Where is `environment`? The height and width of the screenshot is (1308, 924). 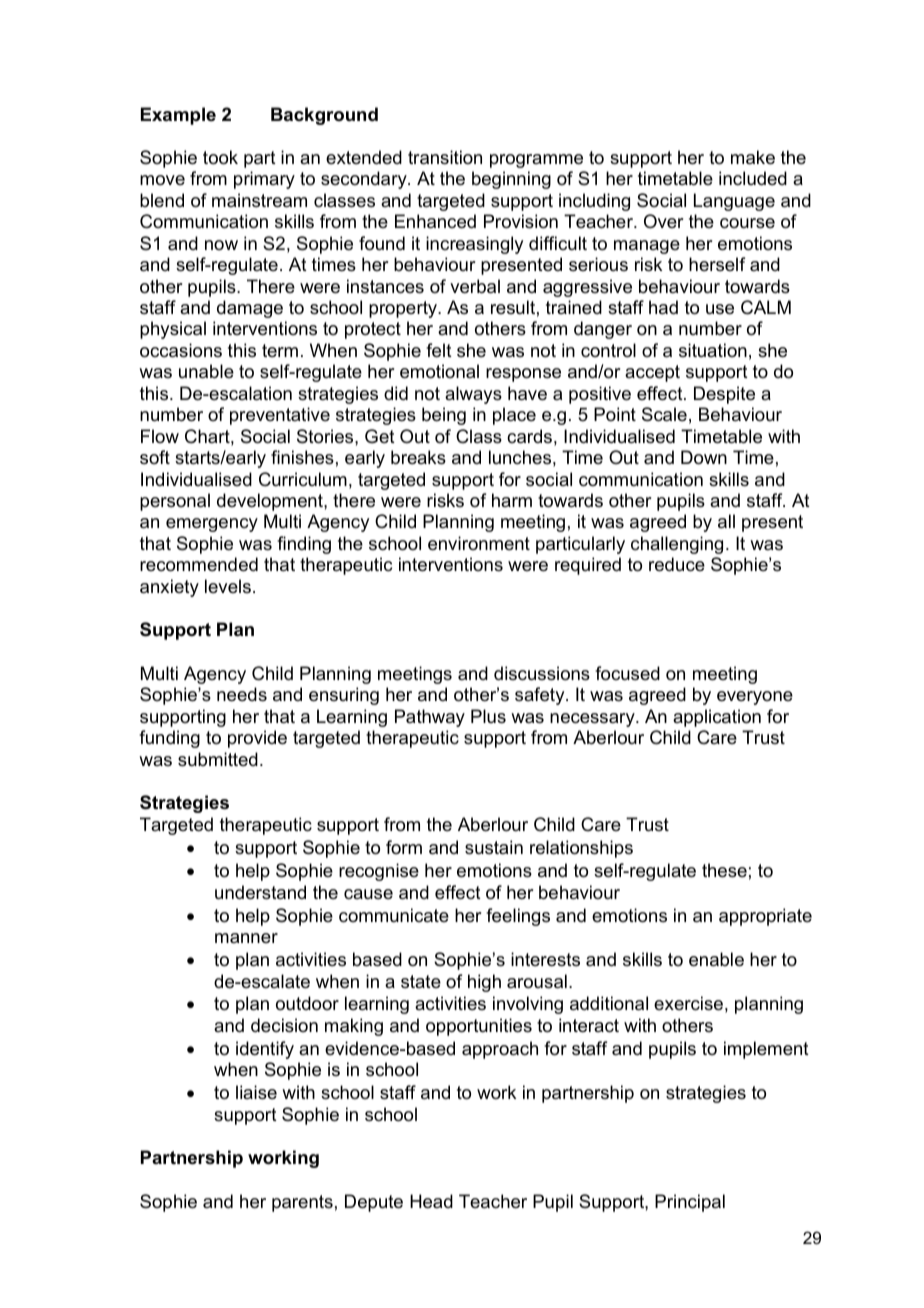
environment is located at coordinates (479, 543).
